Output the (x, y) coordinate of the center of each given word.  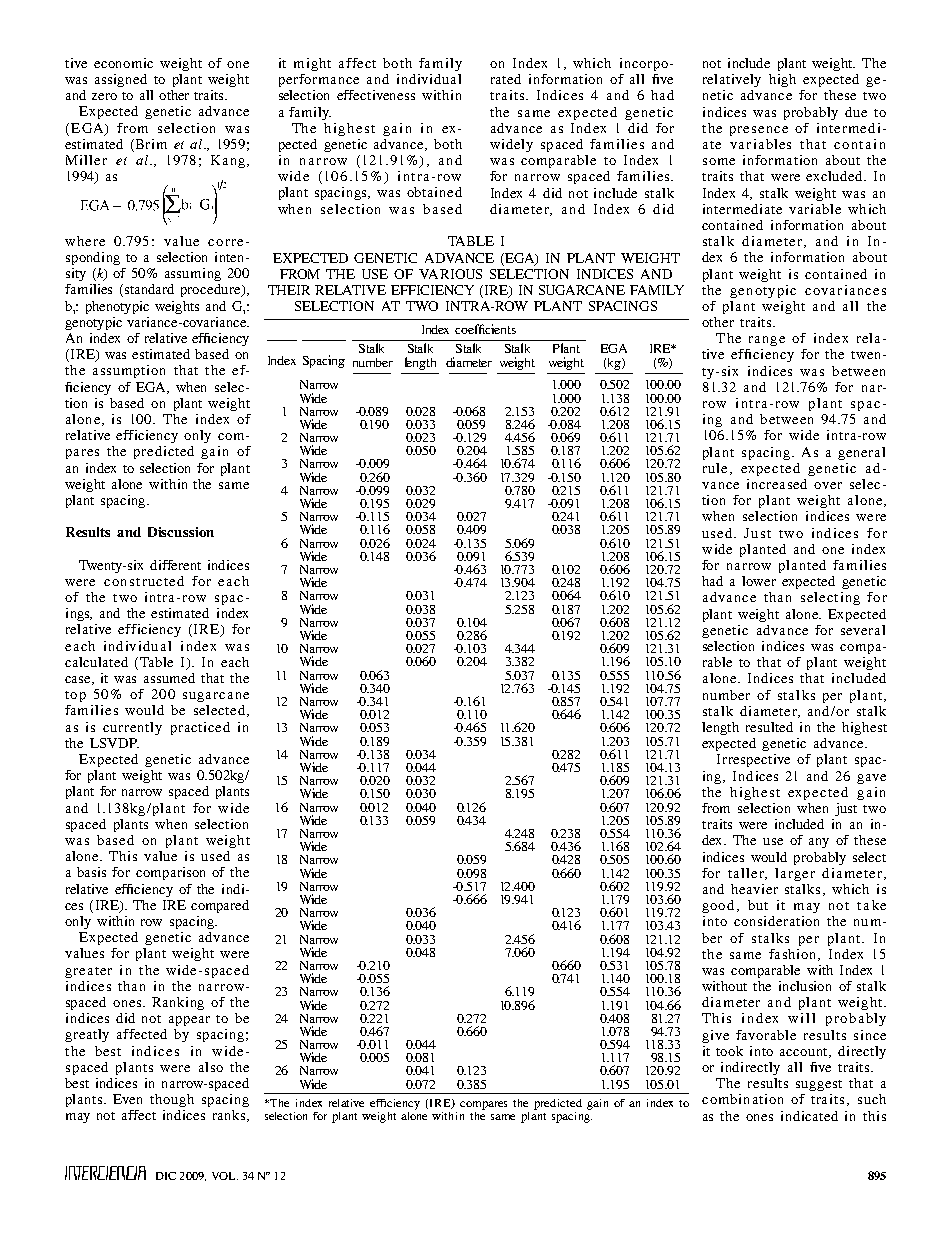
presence (759, 131)
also (211, 1067)
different (175, 565)
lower (759, 581)
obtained (434, 192)
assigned (121, 80)
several (863, 630)
